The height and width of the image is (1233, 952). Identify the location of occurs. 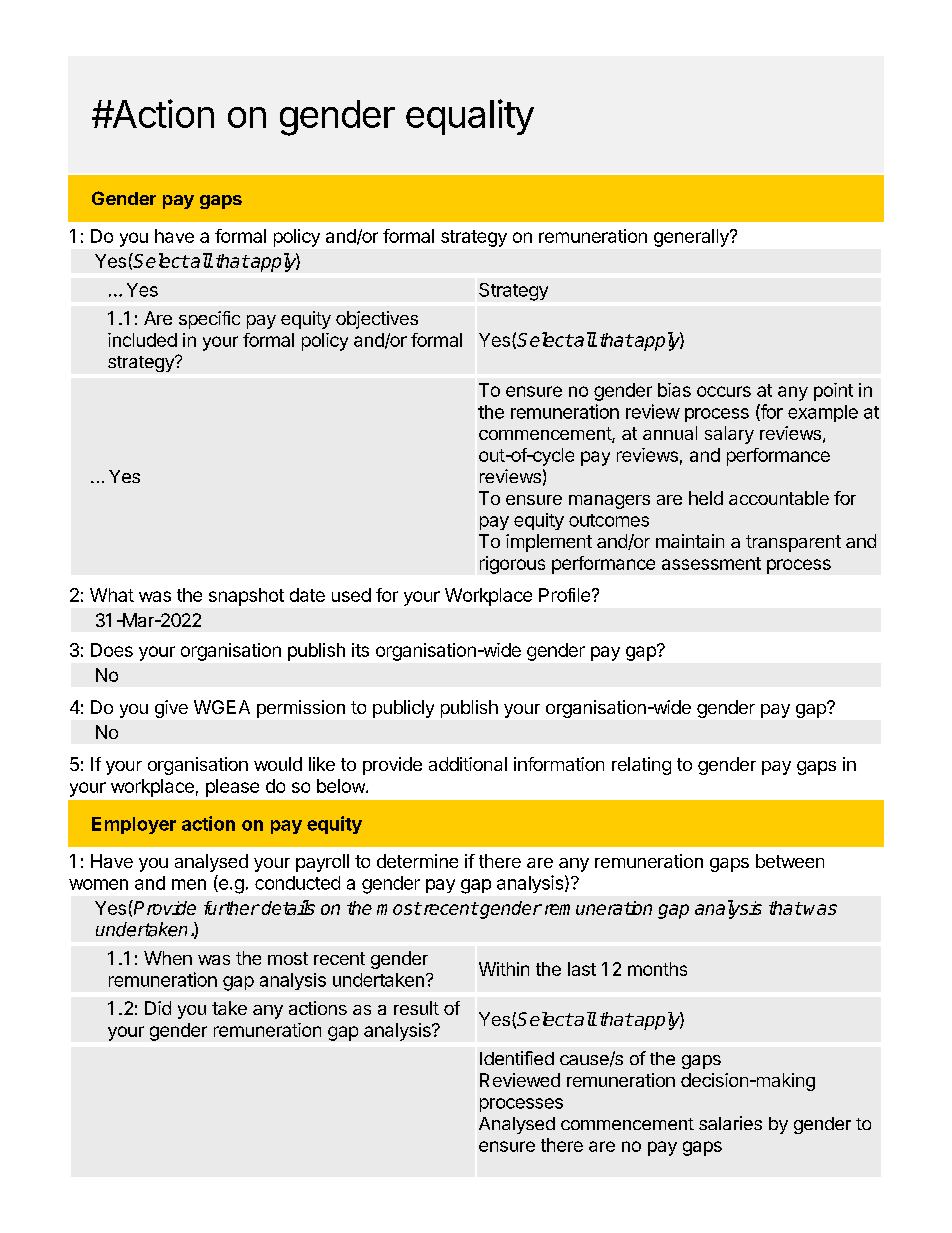
(724, 391).
